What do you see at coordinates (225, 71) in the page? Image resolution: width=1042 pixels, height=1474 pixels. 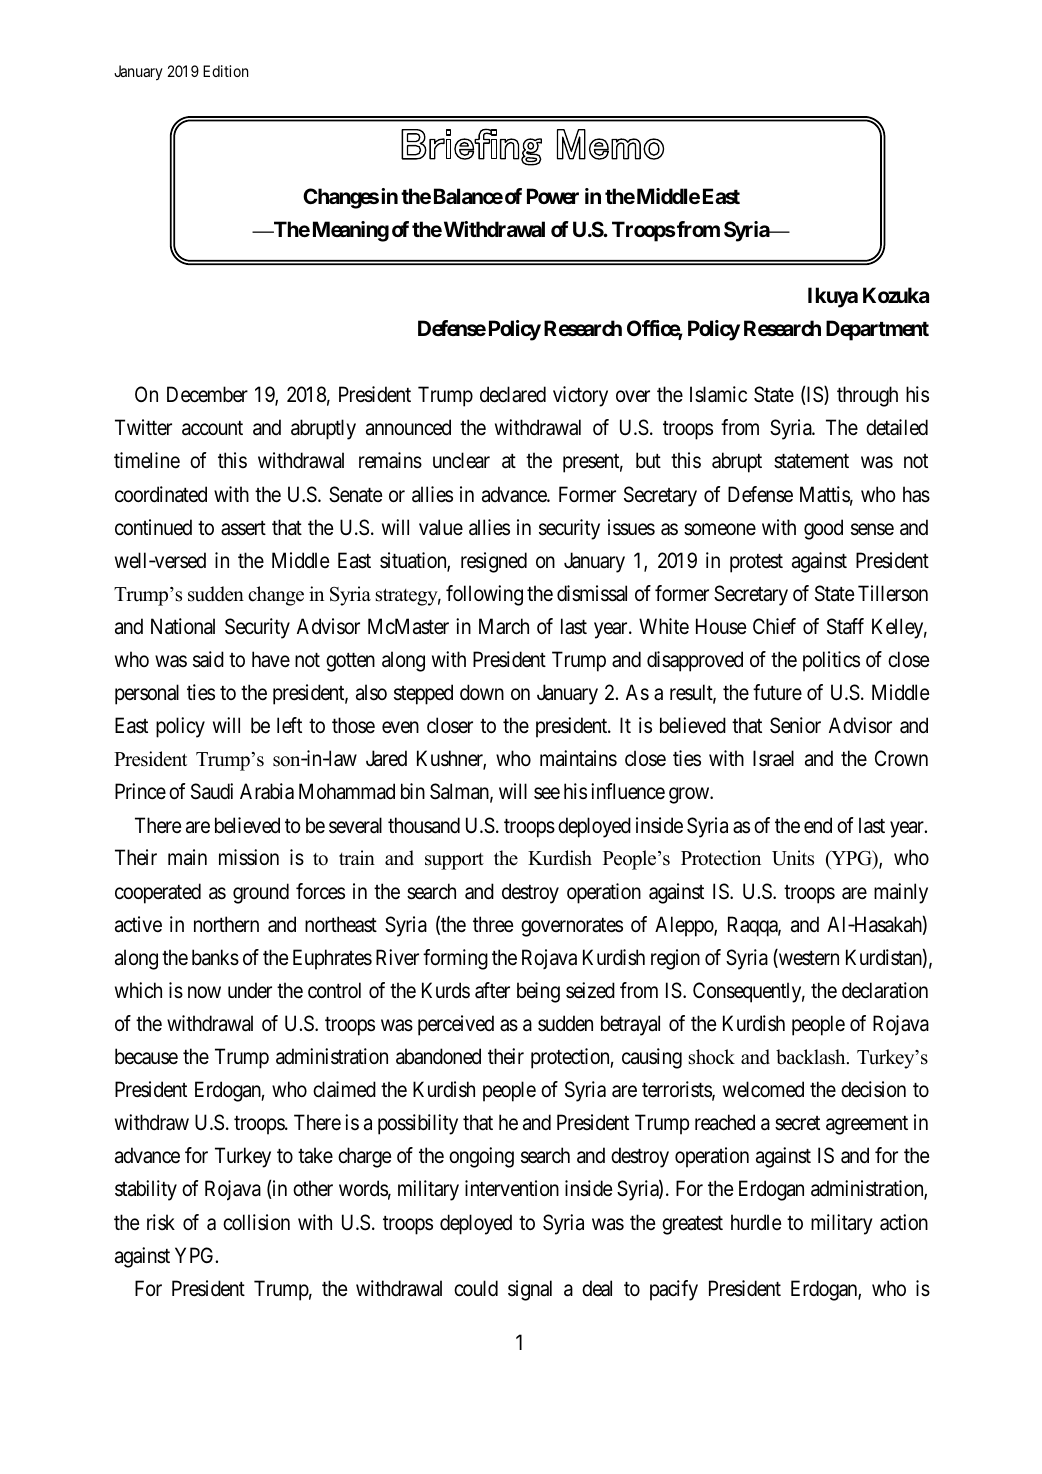 I see `Edition` at bounding box center [225, 71].
